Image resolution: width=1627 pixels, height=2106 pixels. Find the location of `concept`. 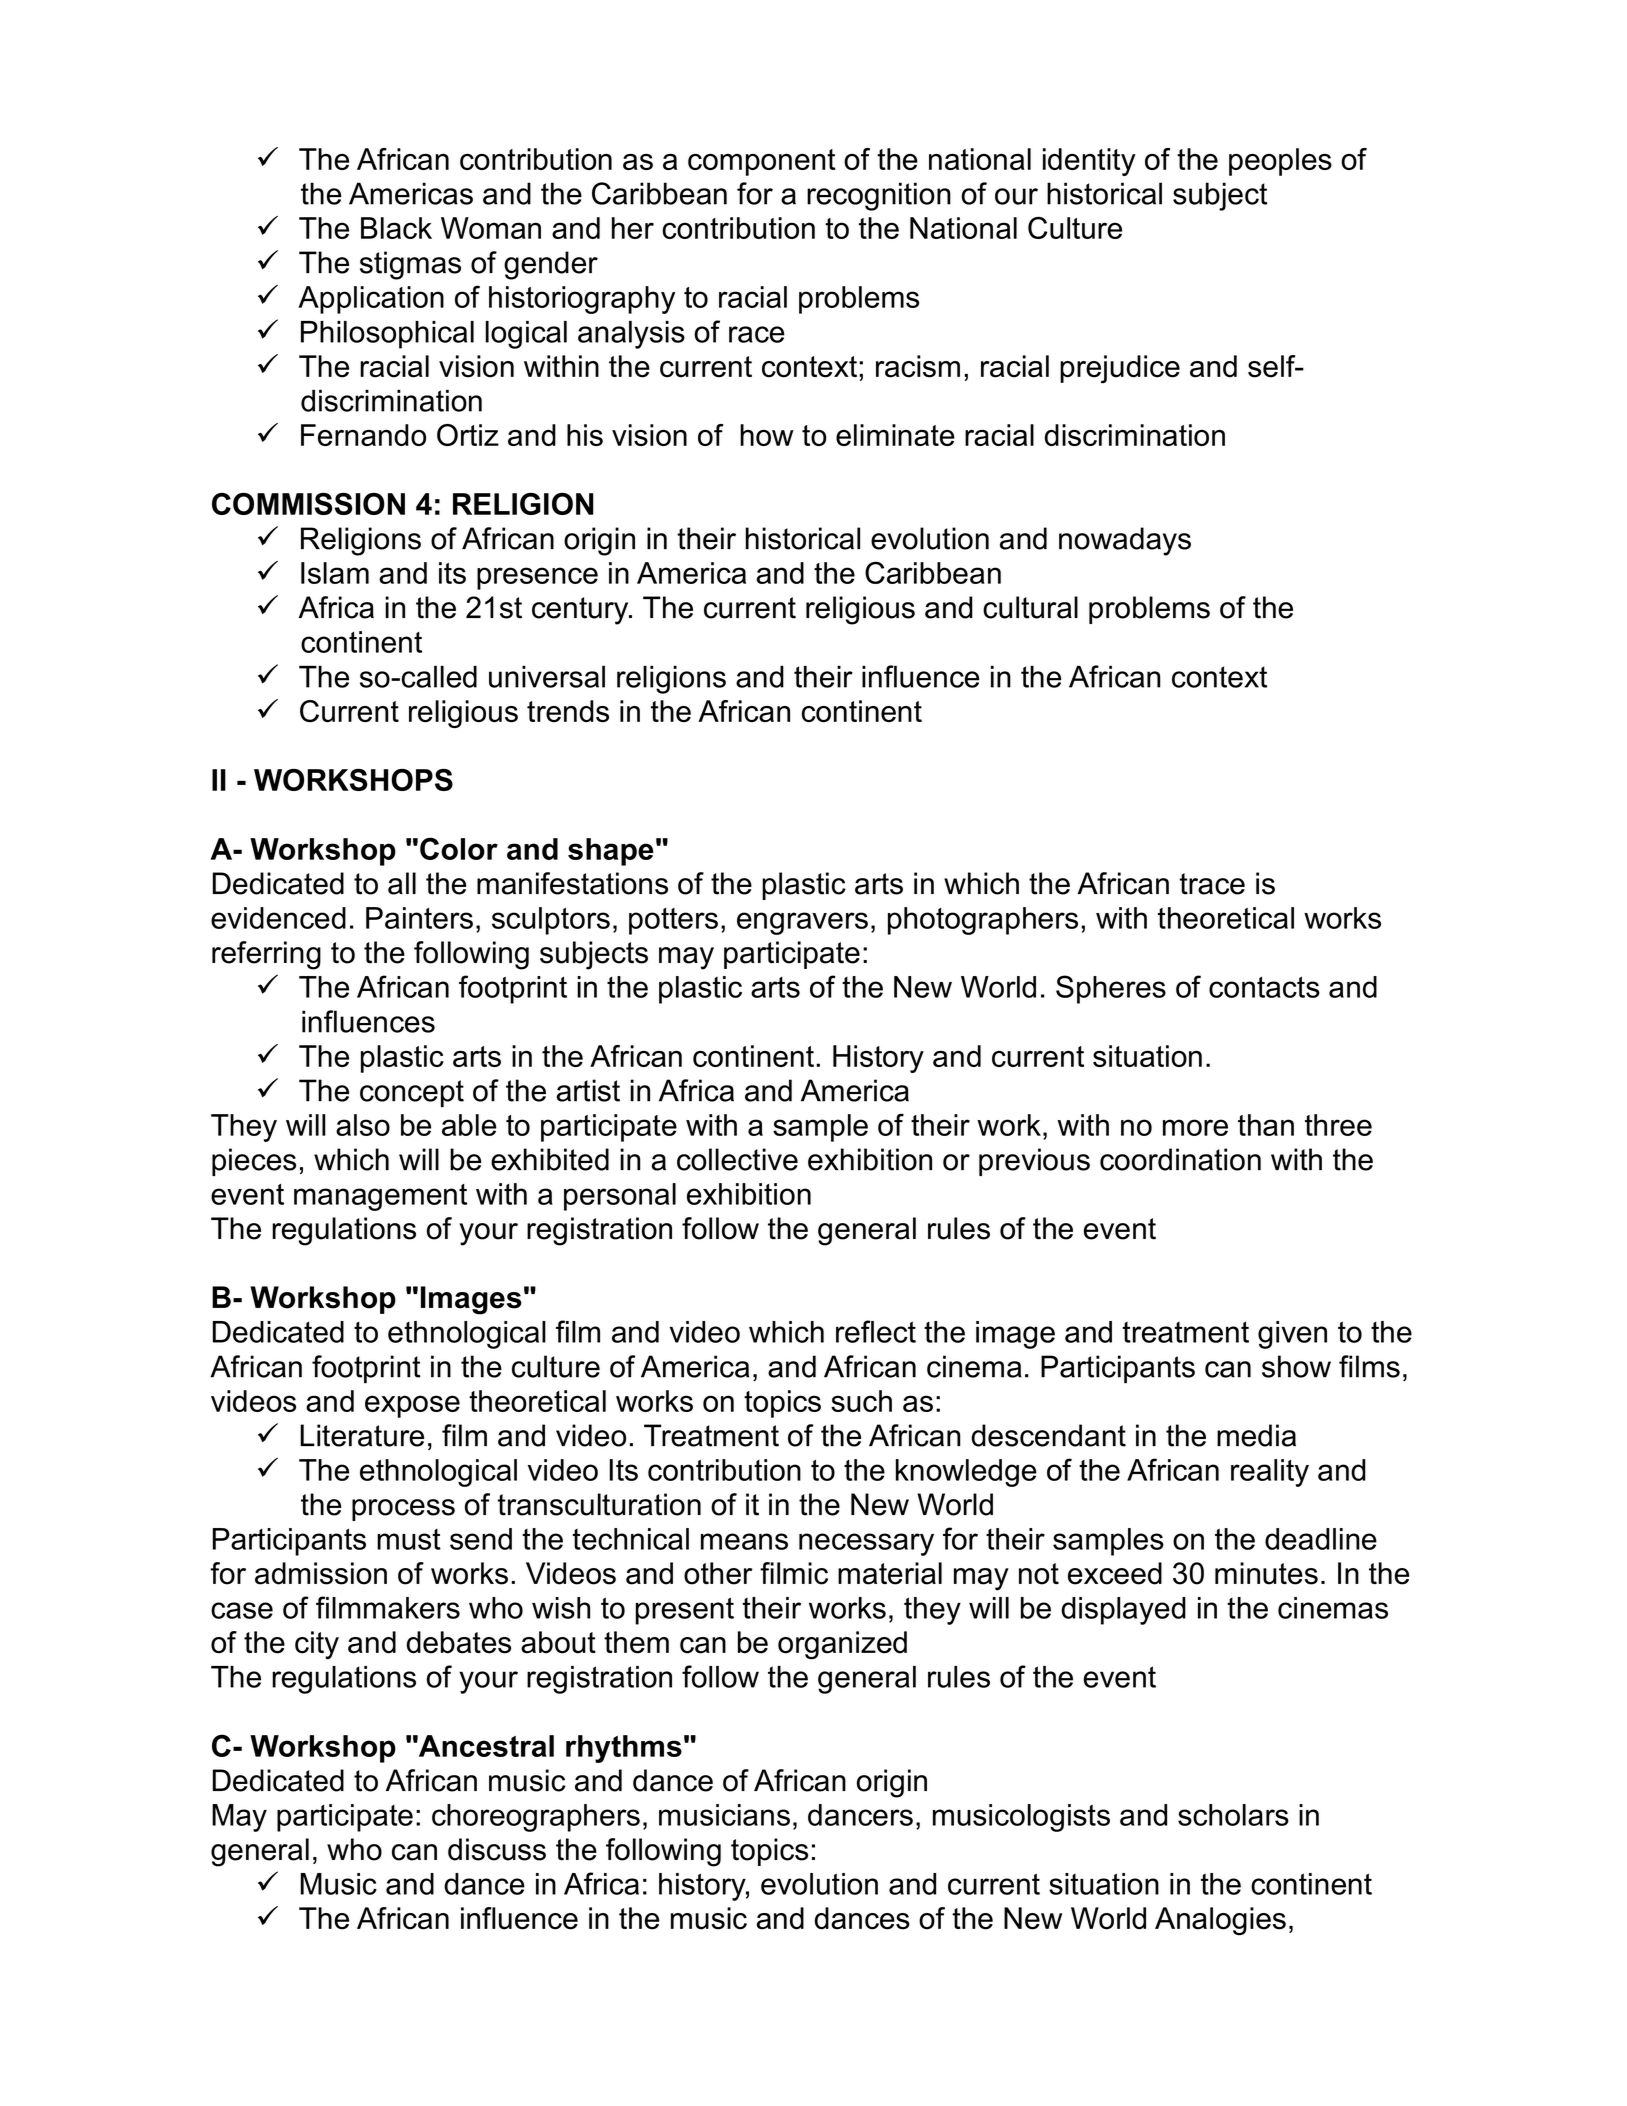

concept is located at coordinates (412, 1093).
